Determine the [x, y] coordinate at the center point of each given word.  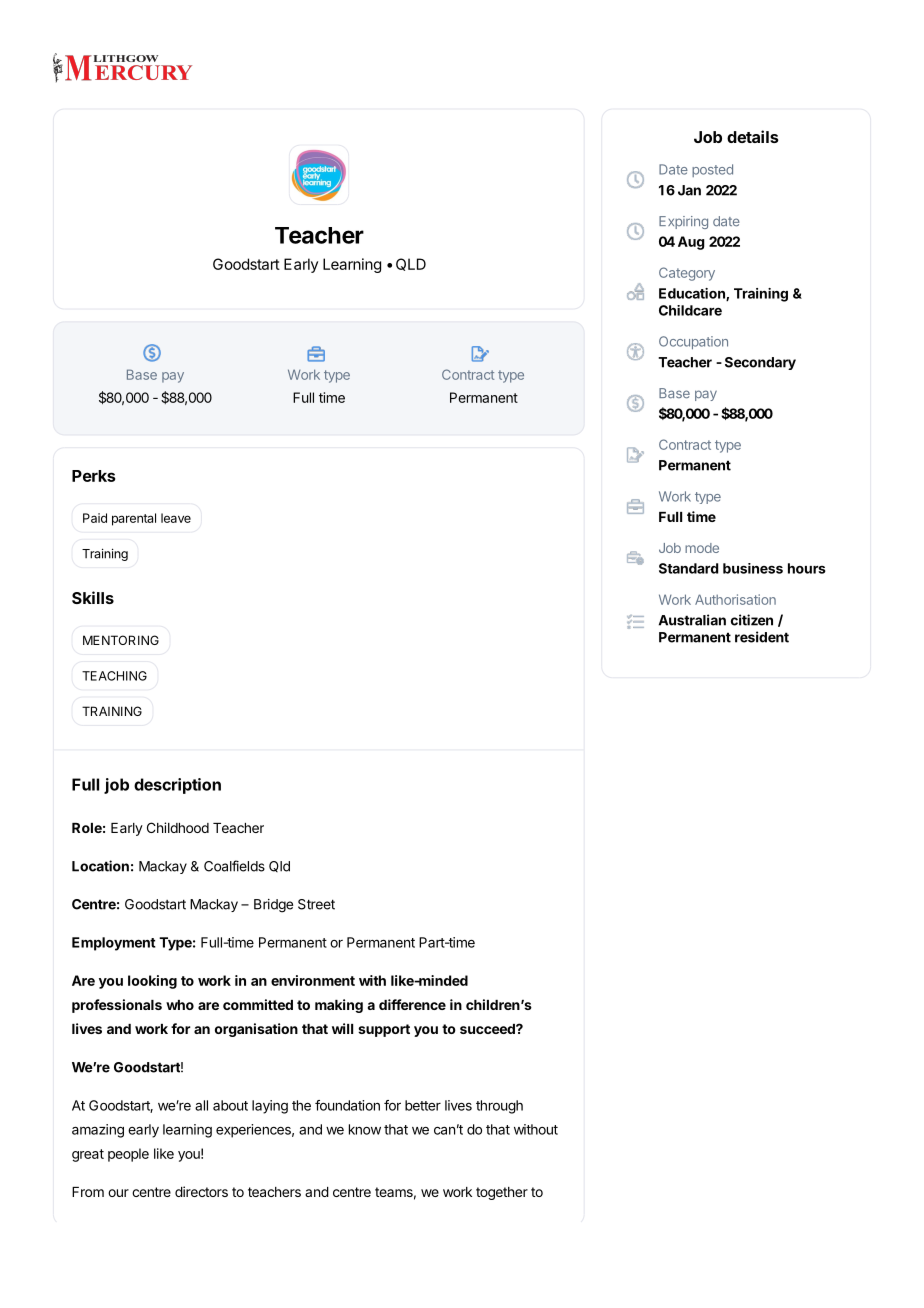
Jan [689, 190]
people [128, 1155]
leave [176, 518]
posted [712, 170]
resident [762, 637]
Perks [93, 476]
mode [702, 548]
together [502, 1193]
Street [316, 904]
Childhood [178, 827]
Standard [688, 568]
